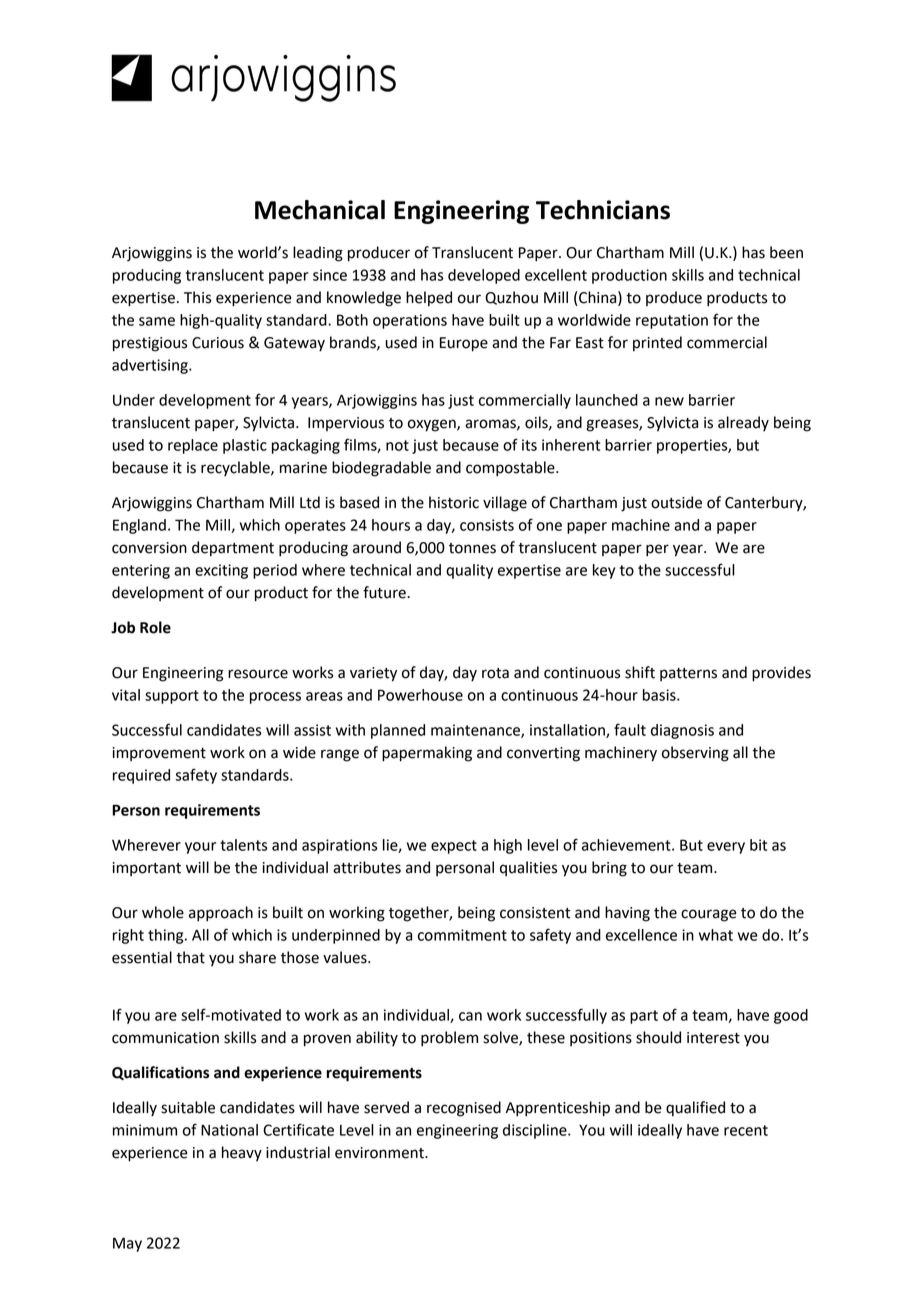  Describe the element at coordinates (380, 1153) in the screenshot. I see `environment` at that location.
